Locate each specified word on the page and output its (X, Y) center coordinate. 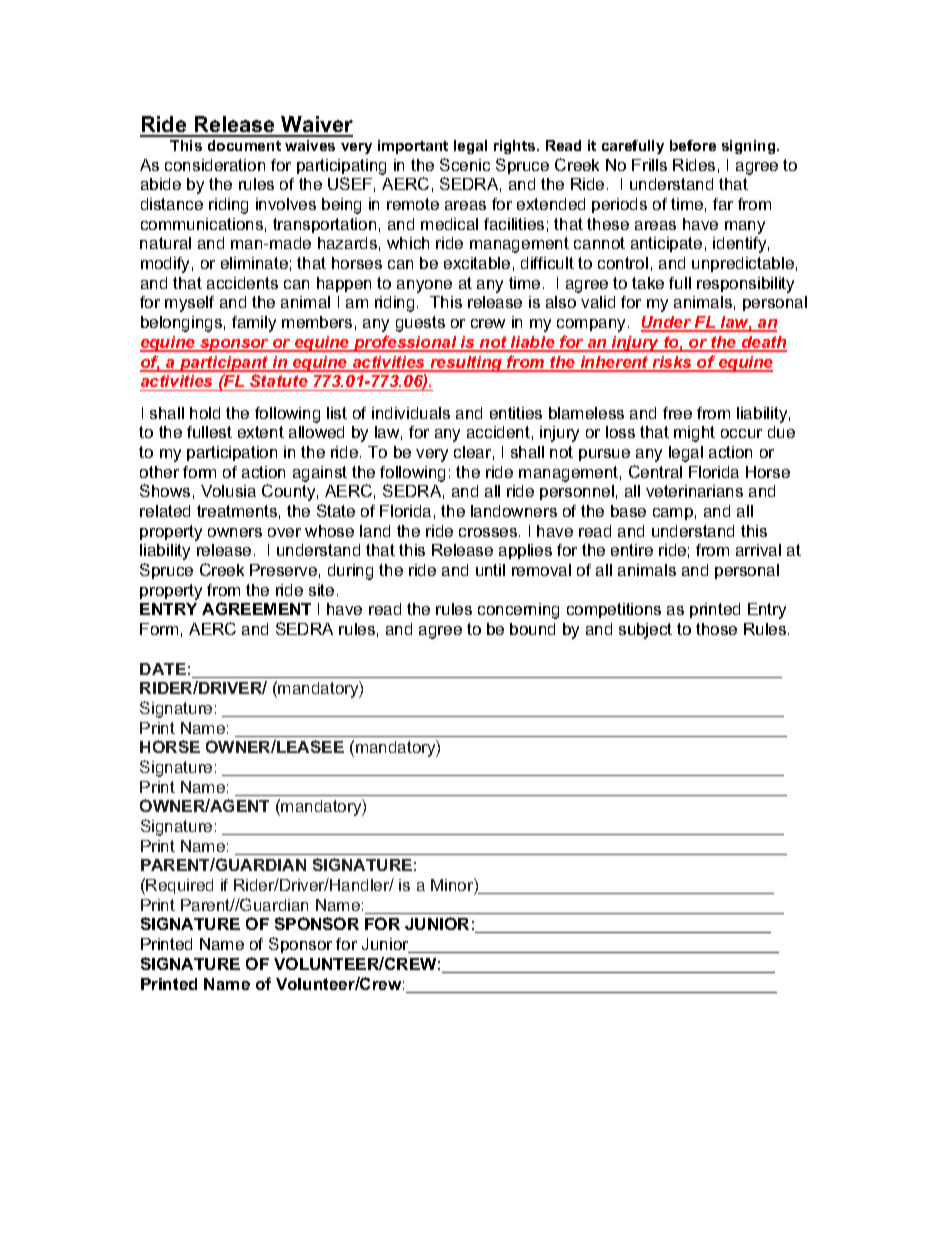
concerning (518, 611)
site (321, 590)
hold (205, 413)
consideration (215, 165)
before (693, 145)
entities (516, 413)
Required (179, 886)
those (716, 629)
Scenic (465, 164)
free (677, 413)
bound (532, 629)
